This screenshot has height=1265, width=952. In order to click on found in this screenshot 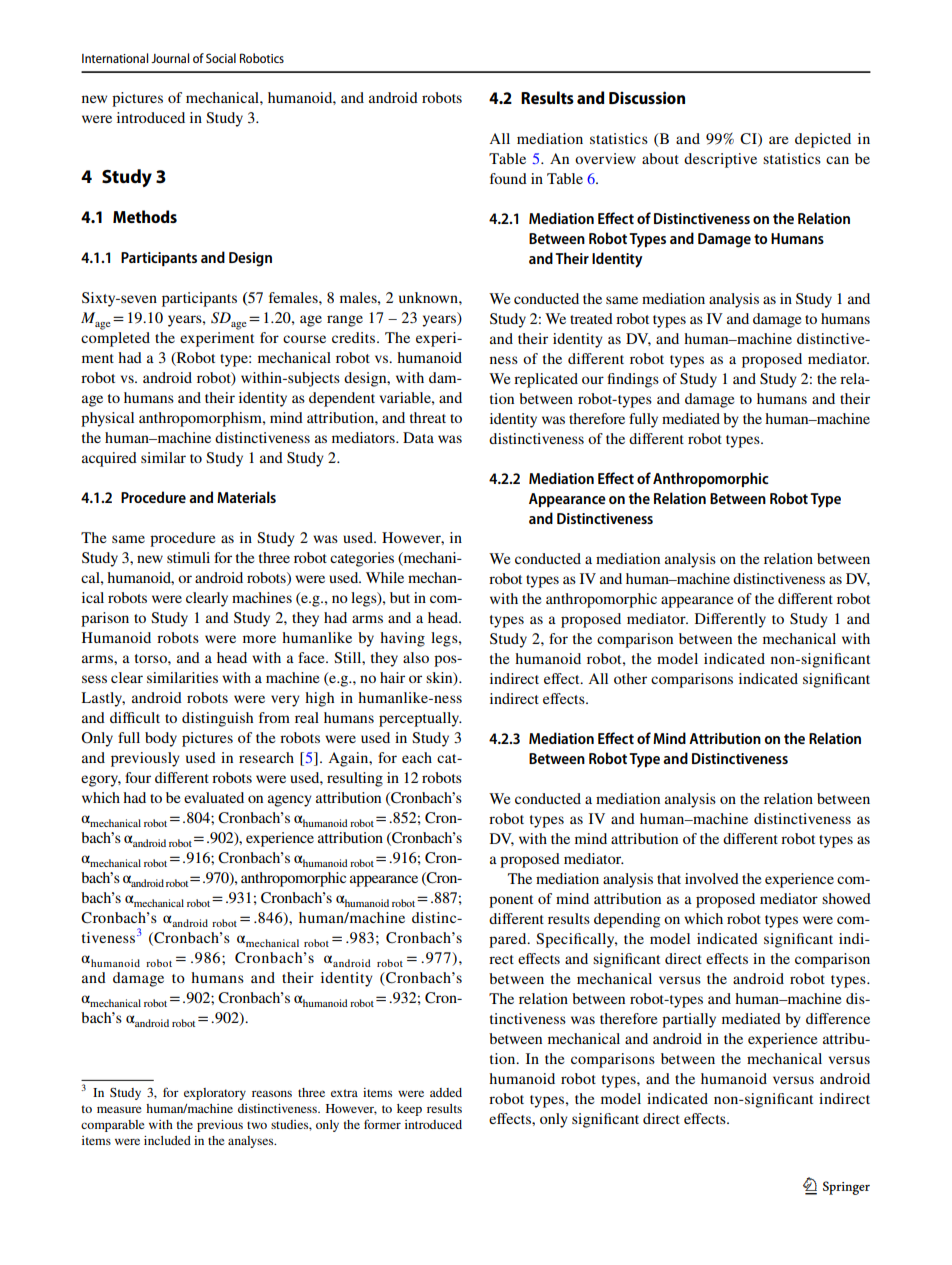, I will do `click(508, 178)`.
